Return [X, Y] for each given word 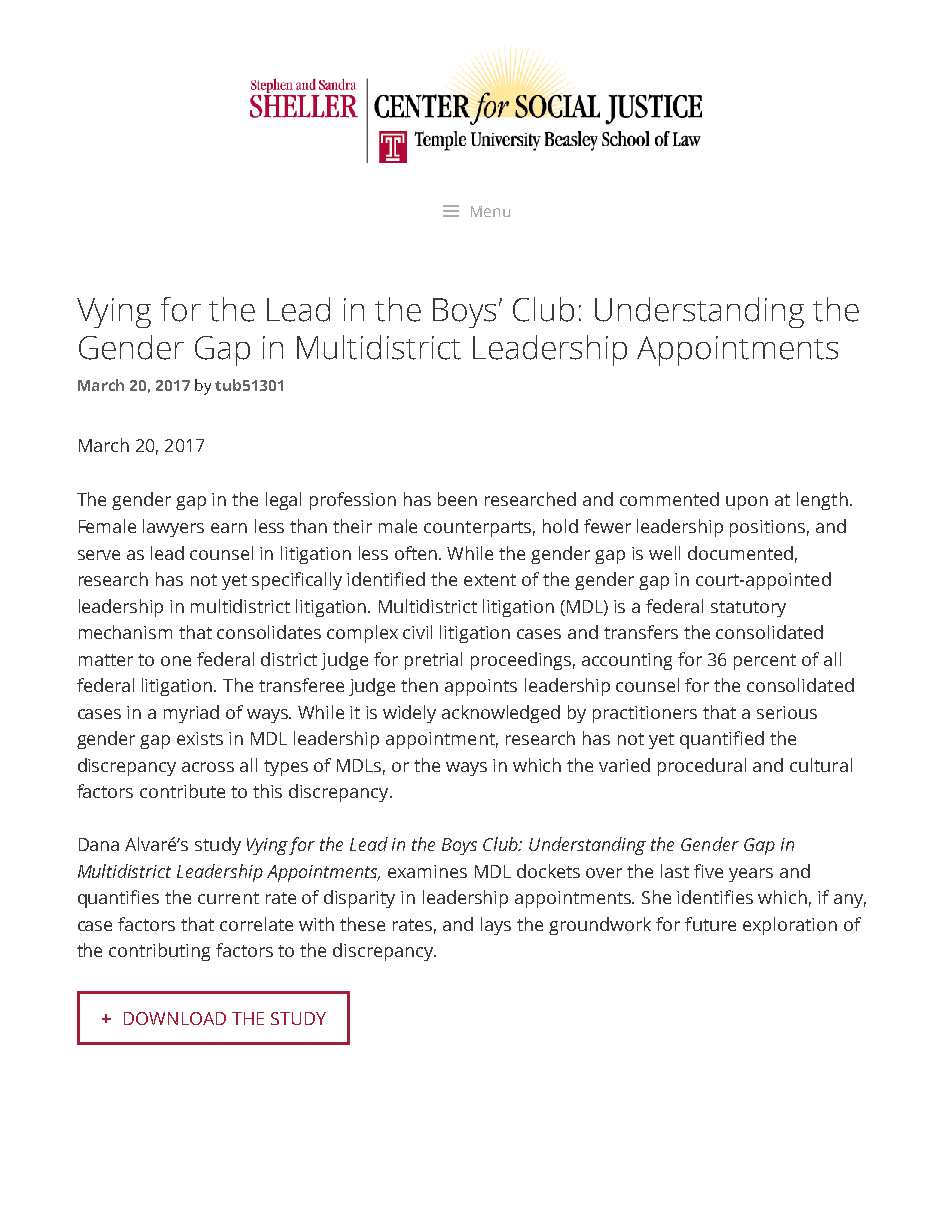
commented [669, 499]
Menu [490, 211]
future [710, 924]
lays [496, 926]
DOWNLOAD [175, 1018]
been [457, 499]
